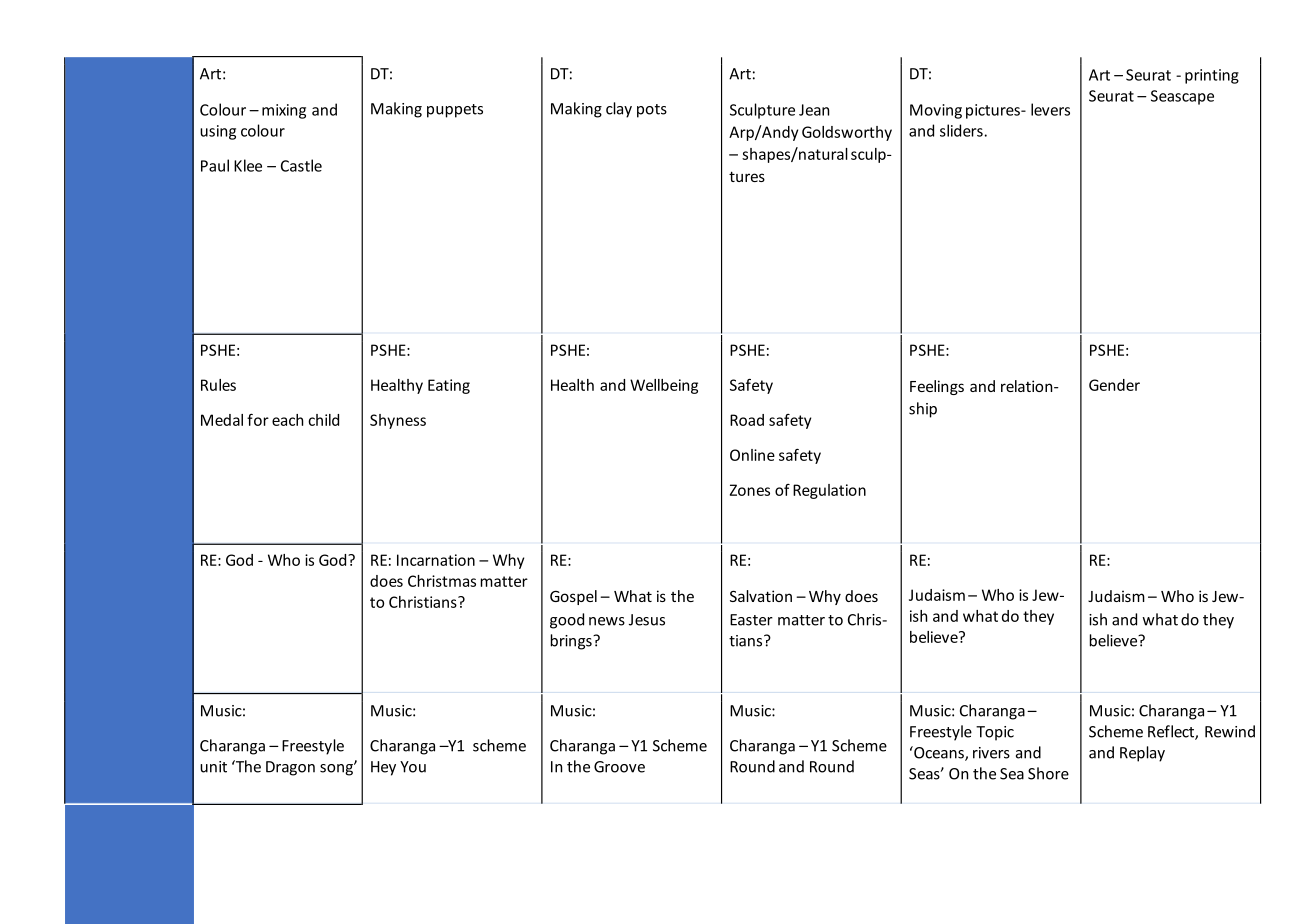 This image has width=1309, height=924. What do you see at coordinates (762, 111) in the image?
I see `Sculpture` at bounding box center [762, 111].
